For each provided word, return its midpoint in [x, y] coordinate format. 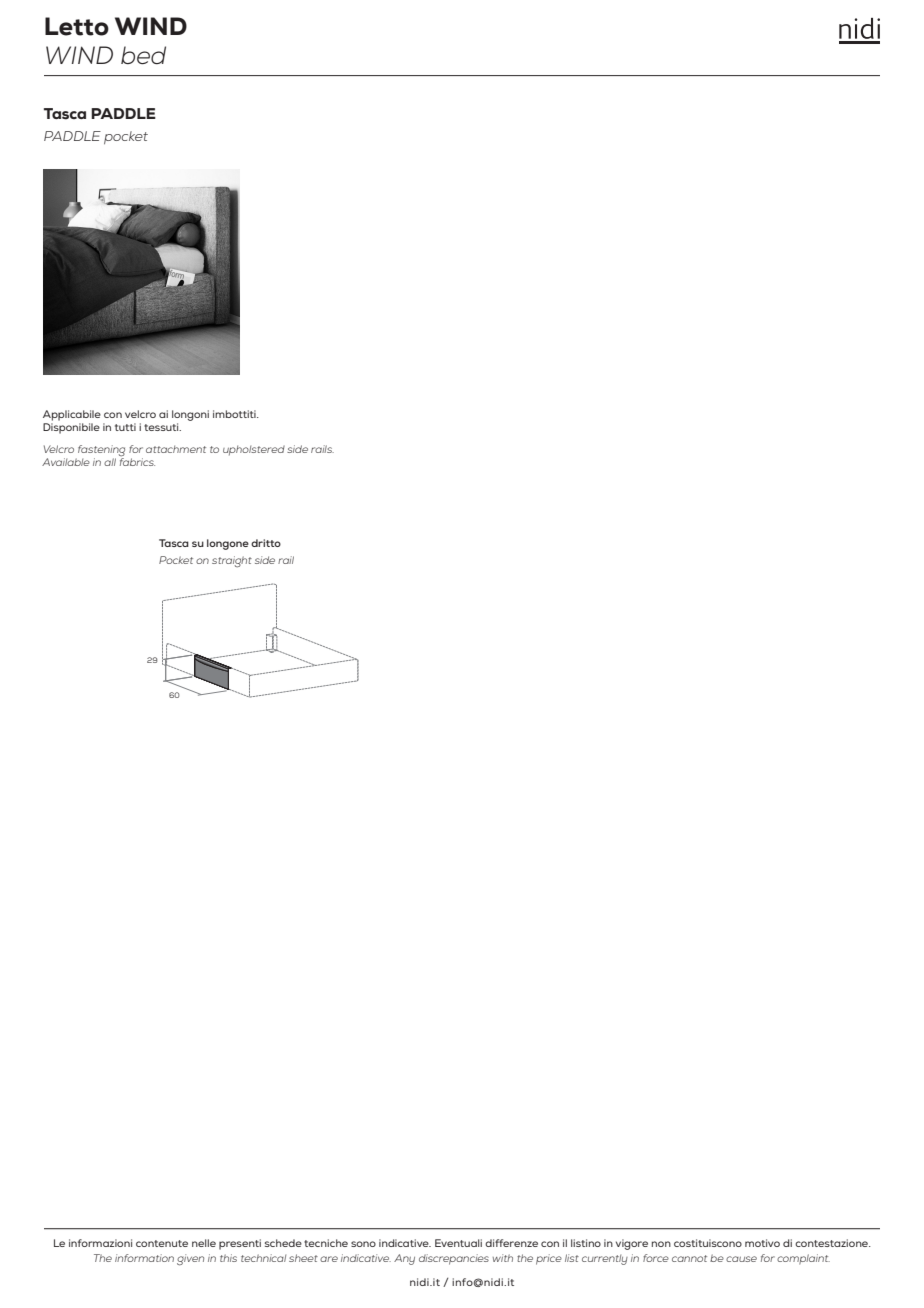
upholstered [254, 450]
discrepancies [454, 1259]
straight [232, 561]
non [661, 1244]
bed [143, 55]
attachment [176, 449]
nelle [204, 1243]
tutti [125, 427]
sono [363, 1244]
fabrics [137, 462]
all [110, 462]
